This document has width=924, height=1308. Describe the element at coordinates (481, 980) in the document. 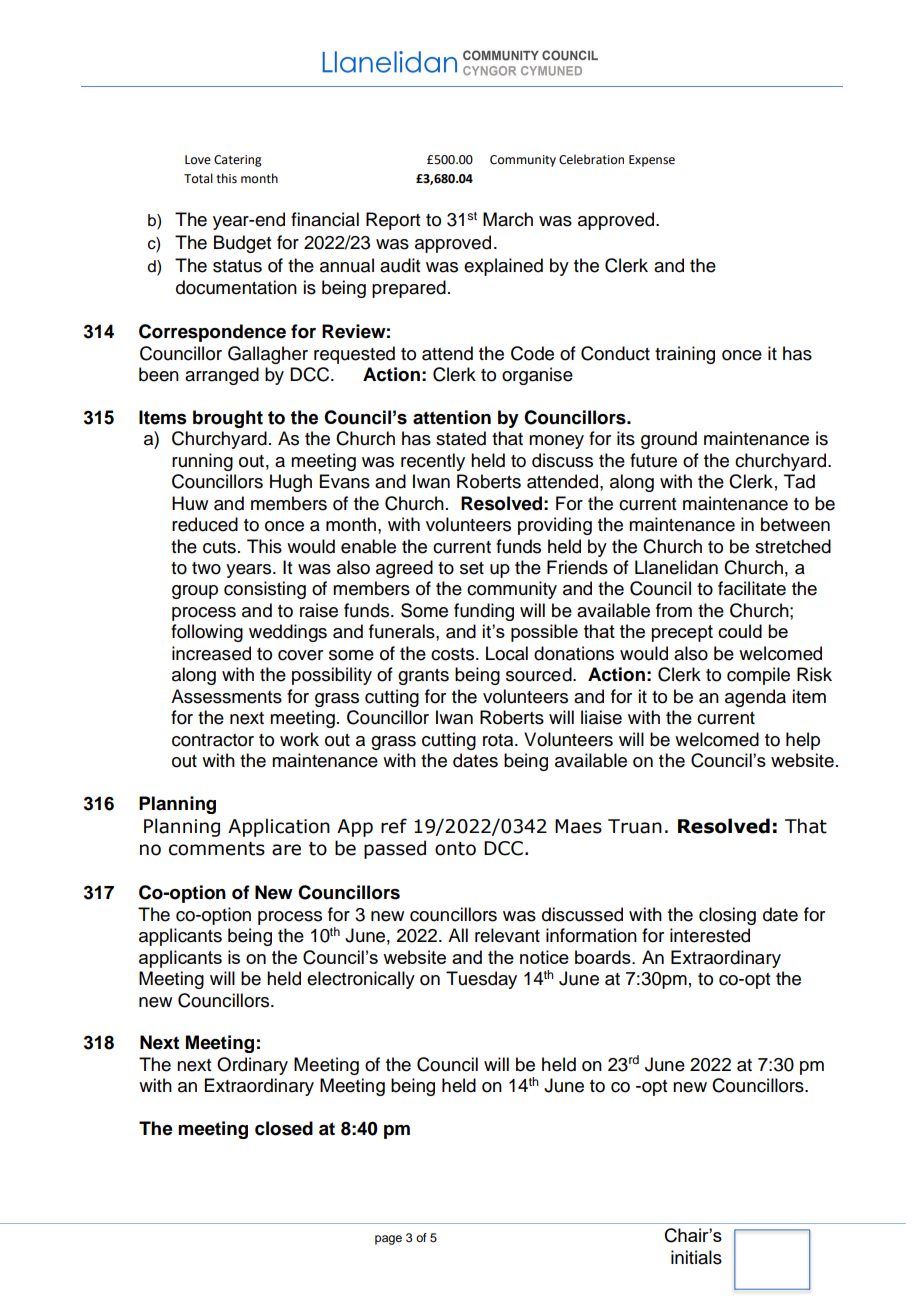

I see `Tuesday` at that location.
